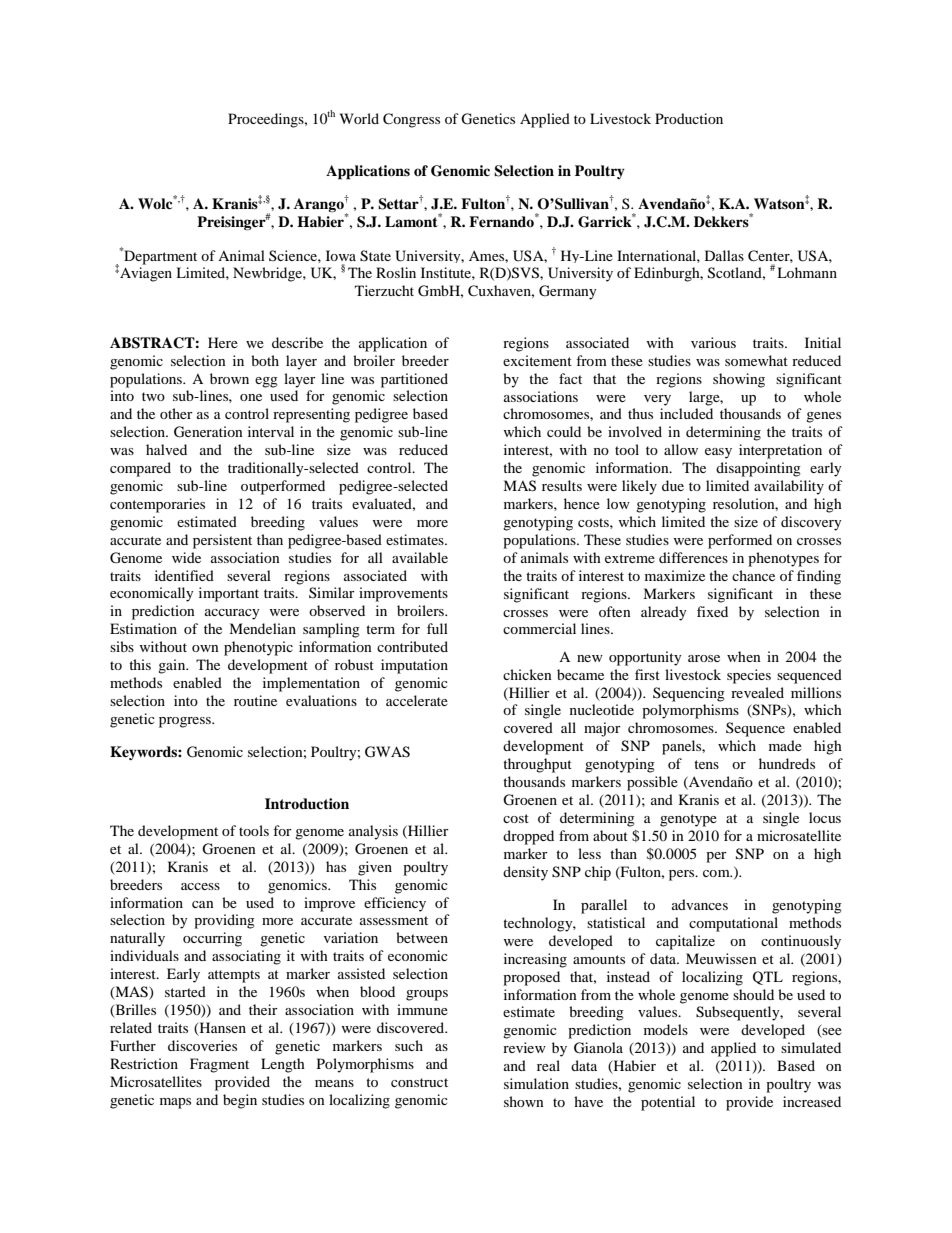 The width and height of the screenshot is (952, 1233). Describe the element at coordinates (232, 614) in the screenshot. I see `accuracy` at that location.
